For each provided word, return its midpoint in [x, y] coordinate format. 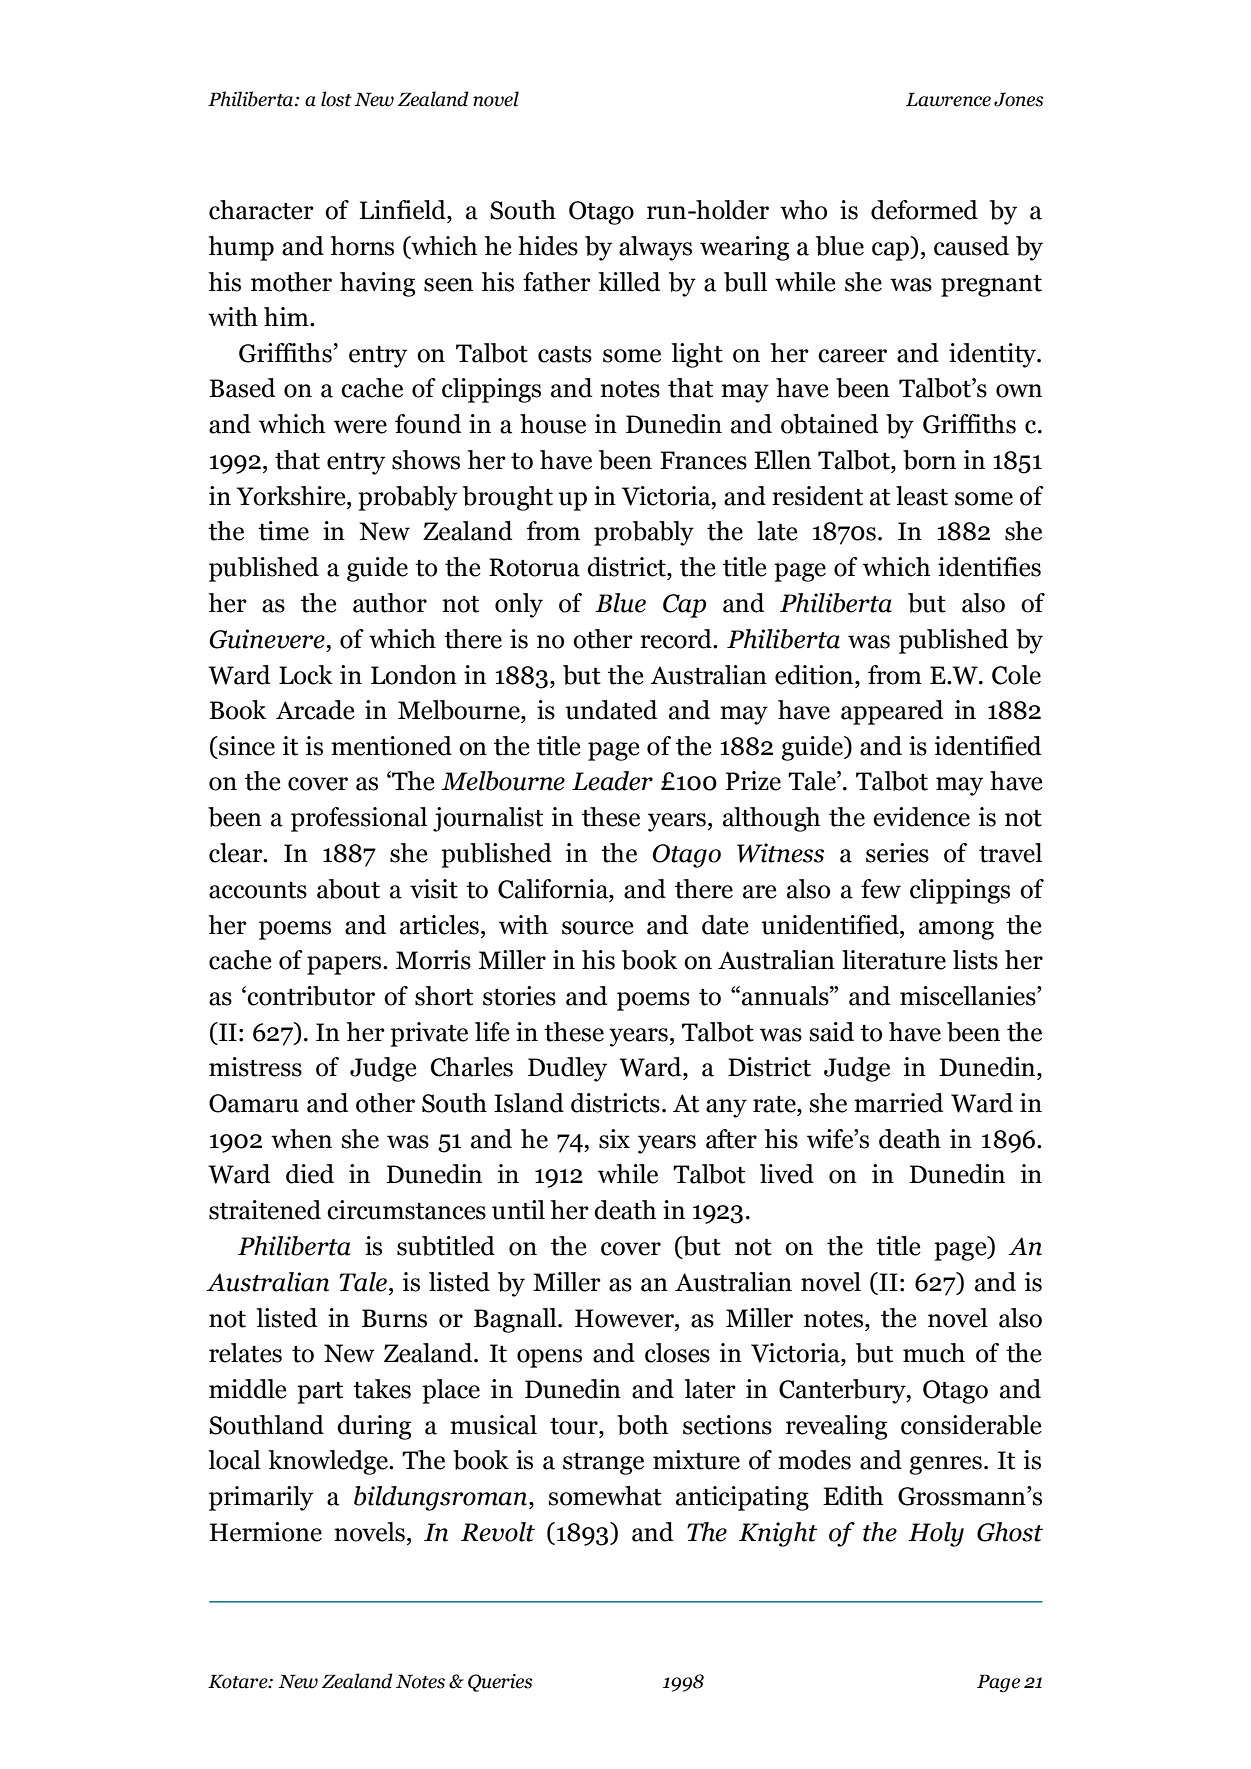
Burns [394, 1318]
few [881, 889]
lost [336, 99]
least [922, 496]
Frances [703, 460]
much [934, 1353]
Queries [500, 1683]
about [348, 889]
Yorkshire [292, 496]
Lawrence [948, 99]
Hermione [265, 1532]
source [598, 928]
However [625, 1318]
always [655, 248]
